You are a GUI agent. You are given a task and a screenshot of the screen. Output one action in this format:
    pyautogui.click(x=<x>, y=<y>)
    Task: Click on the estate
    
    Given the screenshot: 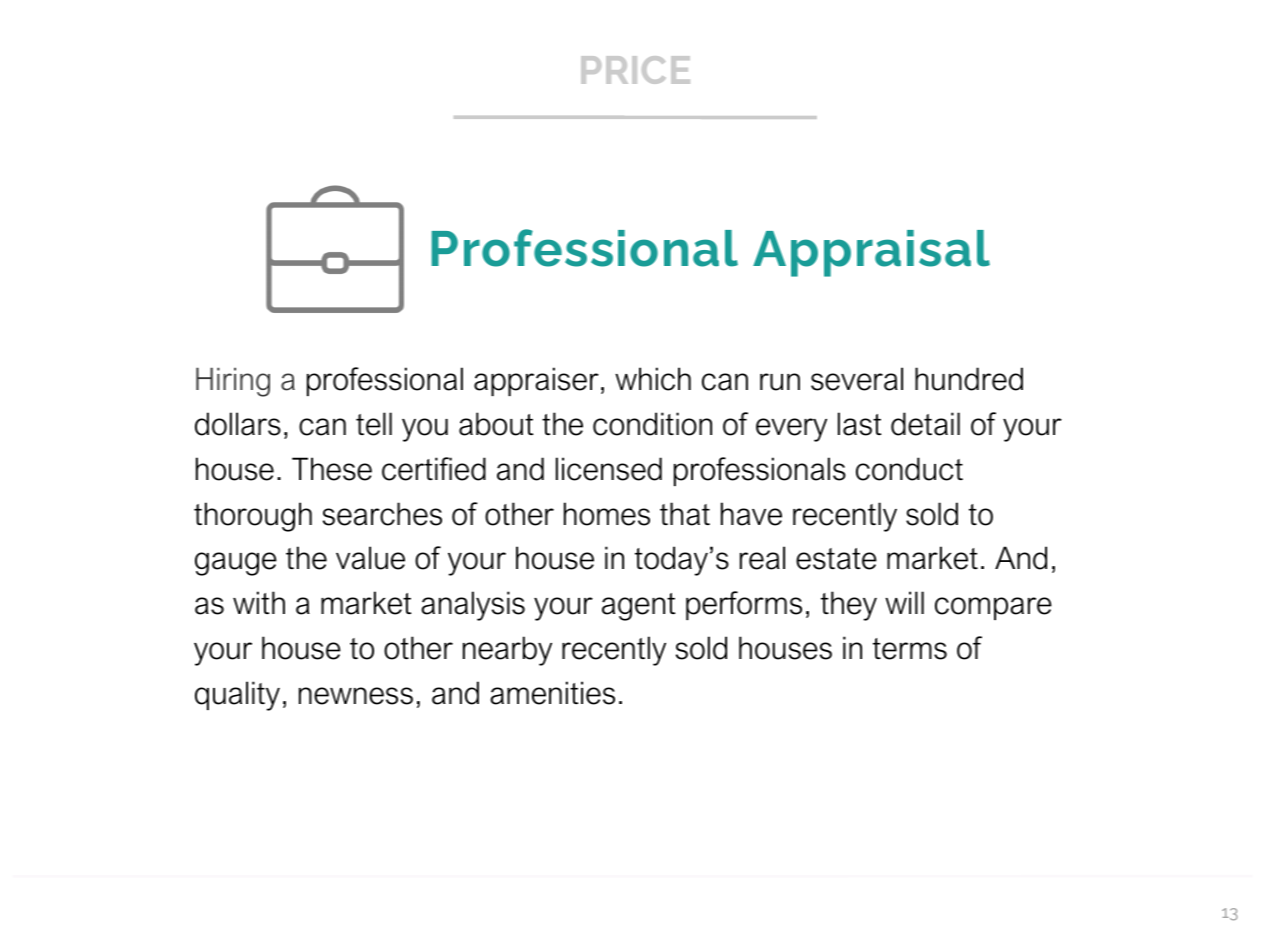 What is the action you would take?
    pyautogui.click(x=836, y=559)
